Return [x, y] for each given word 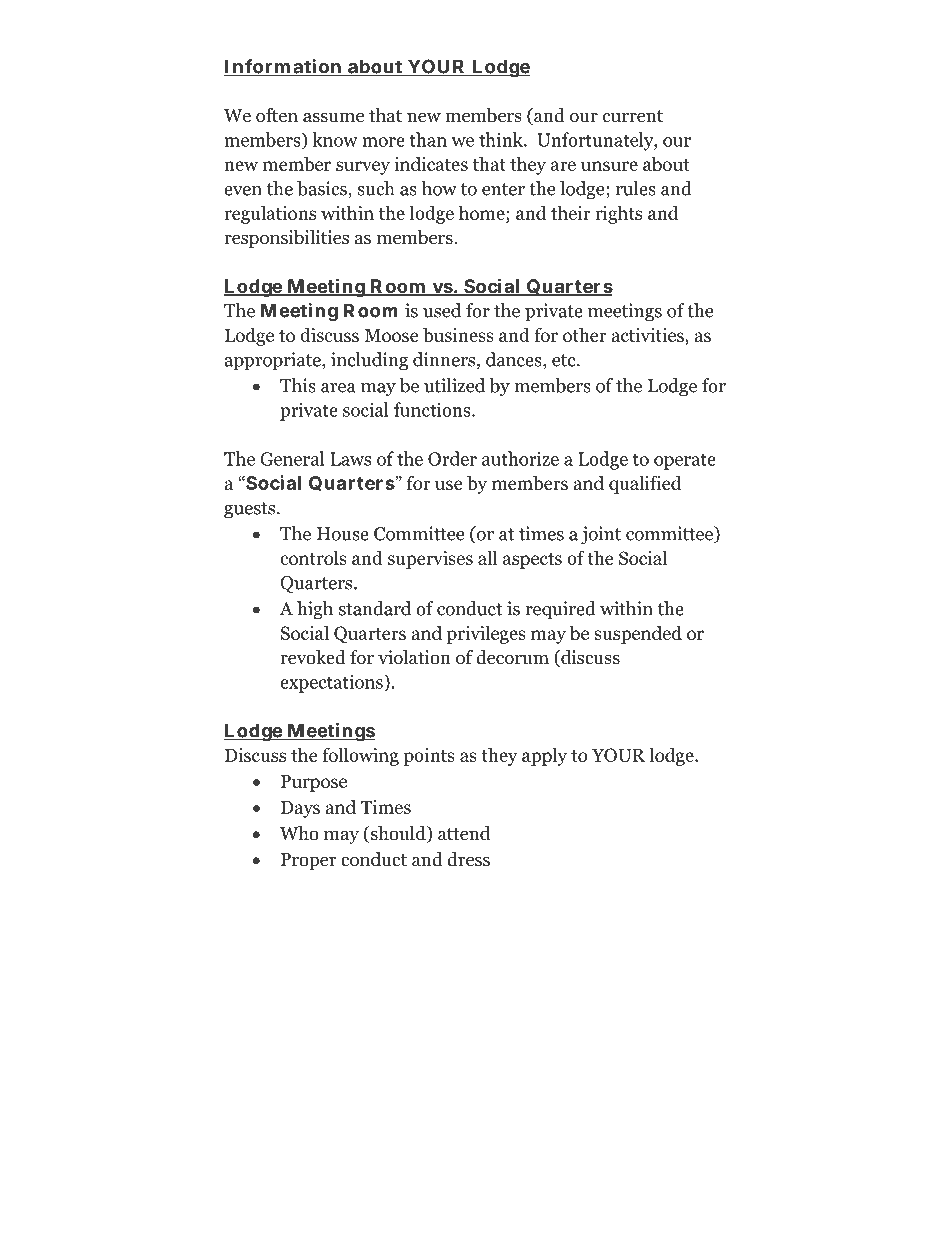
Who [299, 833]
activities [648, 335]
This [298, 385]
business [458, 334]
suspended [638, 634]
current [633, 116]
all [488, 557]
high [315, 610]
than [428, 139]
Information [284, 67]
